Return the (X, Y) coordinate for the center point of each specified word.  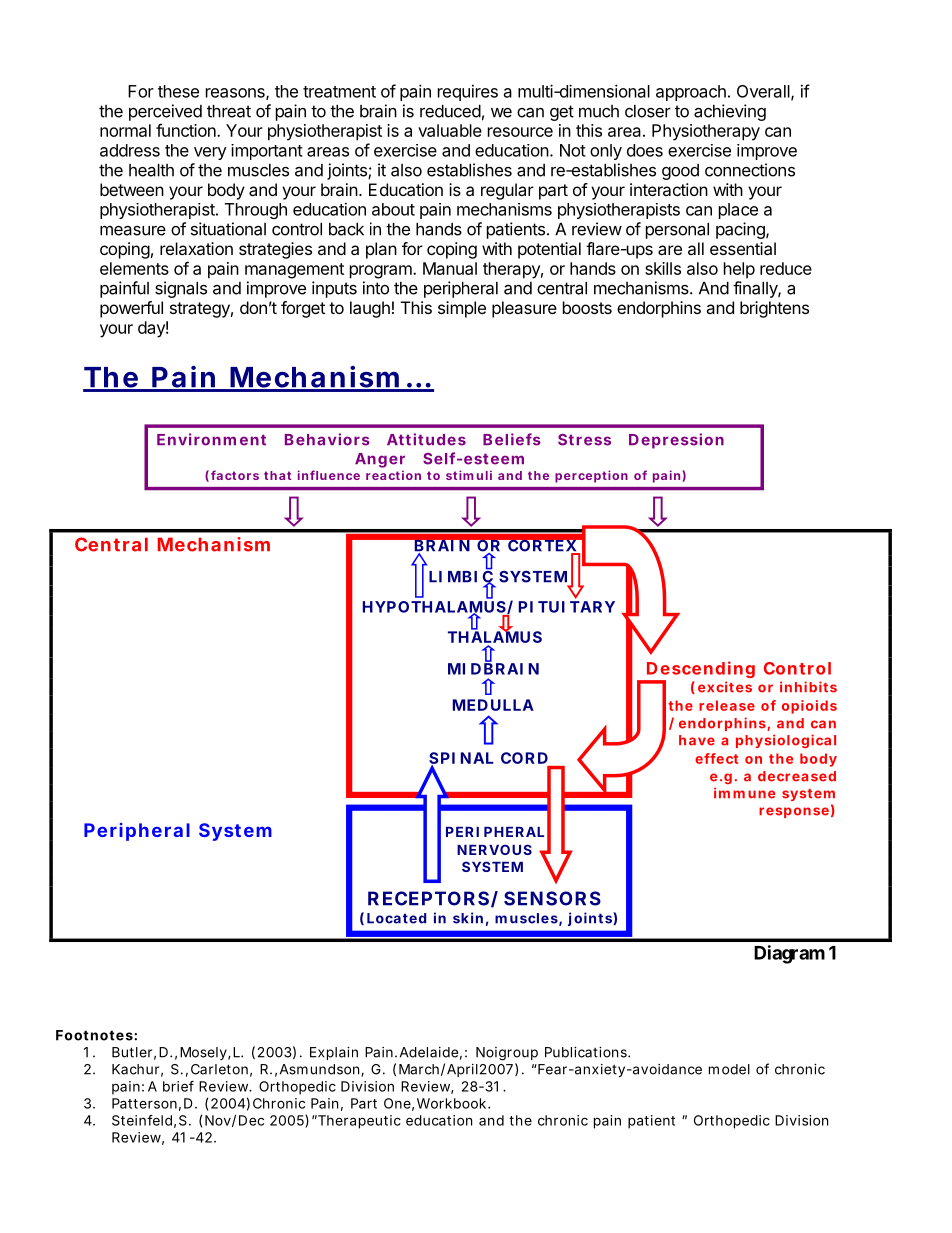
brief (178, 1086)
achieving (730, 112)
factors (235, 475)
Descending (700, 671)
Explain (334, 1053)
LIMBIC (461, 576)
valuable (450, 130)
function (187, 130)
